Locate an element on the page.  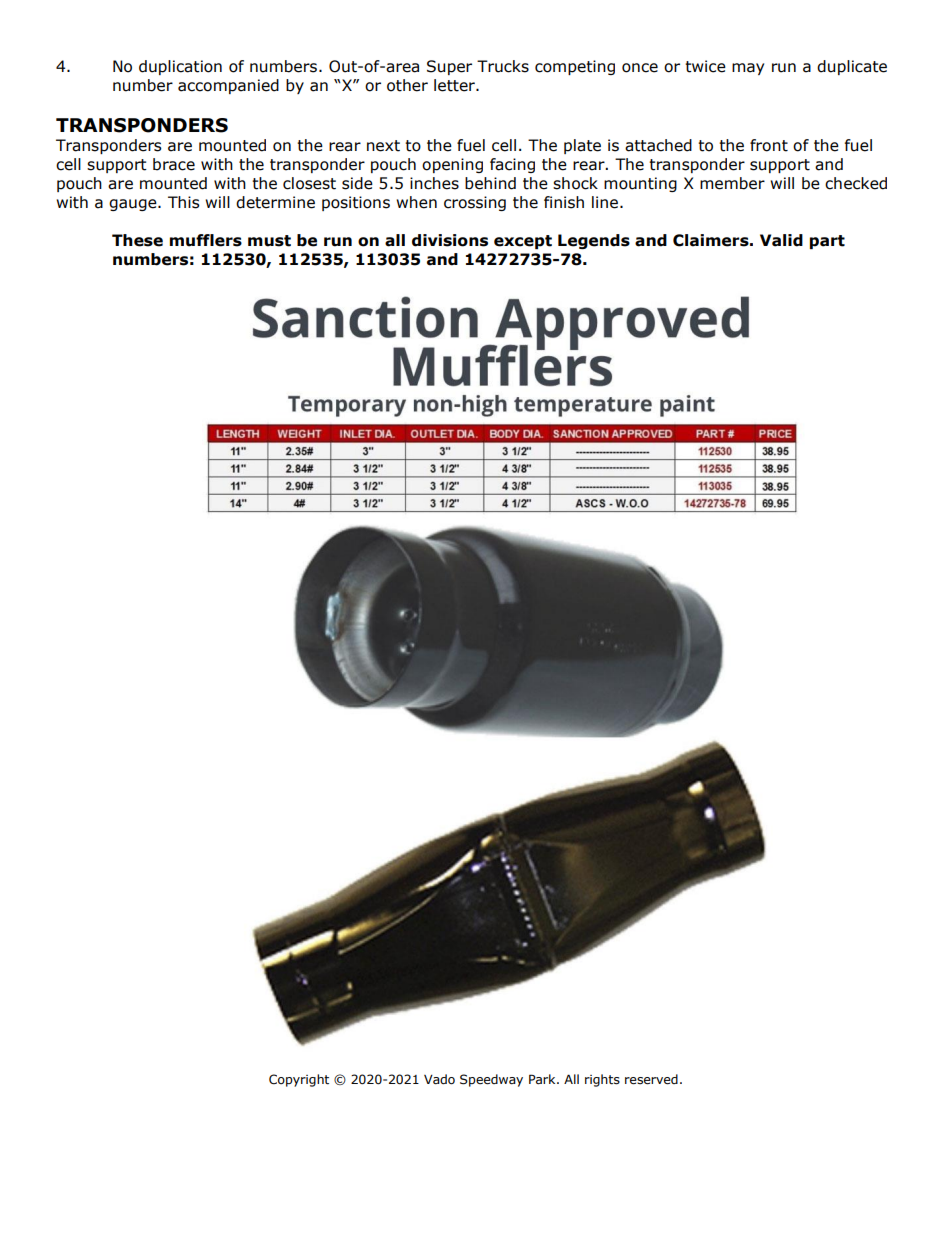
Vado is located at coordinates (439, 1079).
